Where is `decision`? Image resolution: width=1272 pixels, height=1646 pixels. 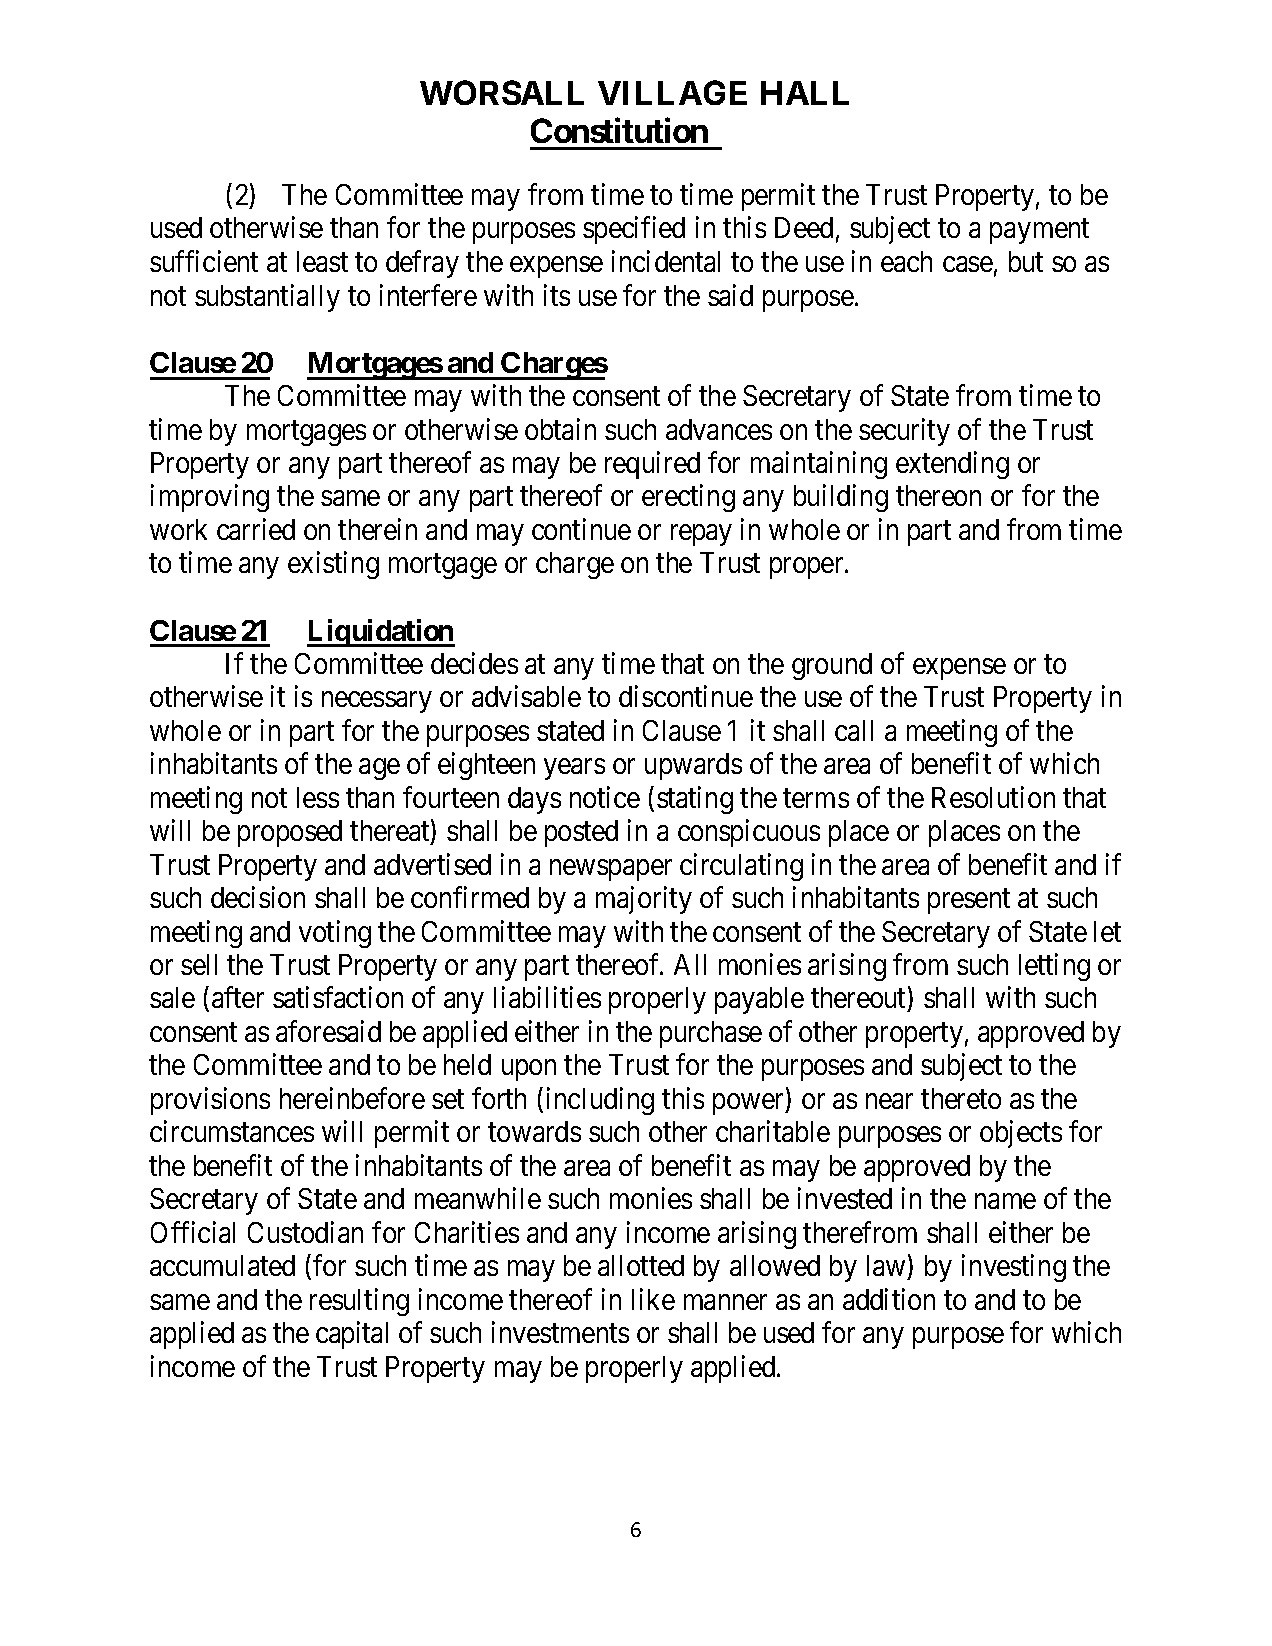 decision is located at coordinates (258, 897).
